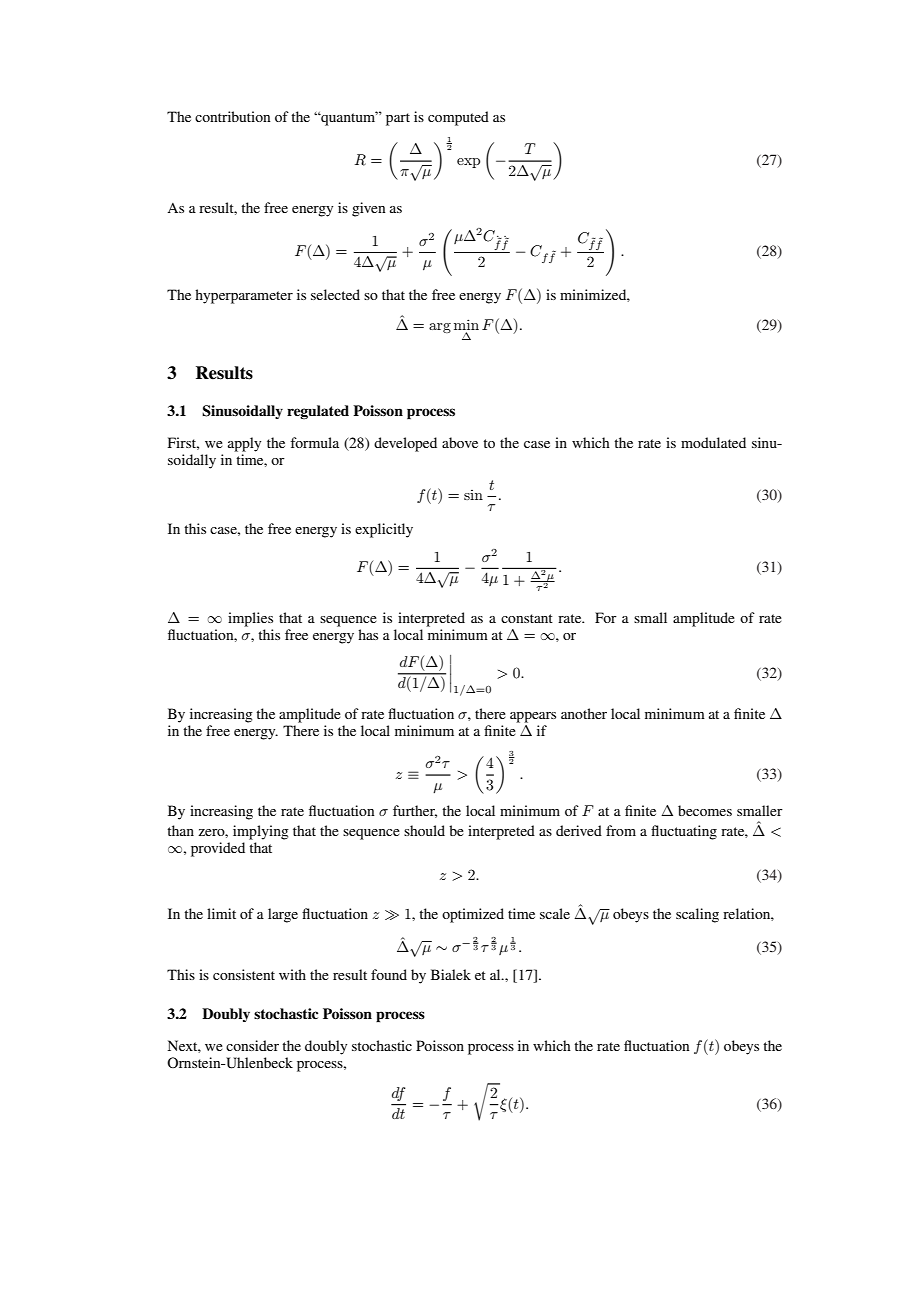 Image resolution: width=924 pixels, height=1308 pixels. Describe the element at coordinates (389, 974) in the page. I see `found` at that location.
